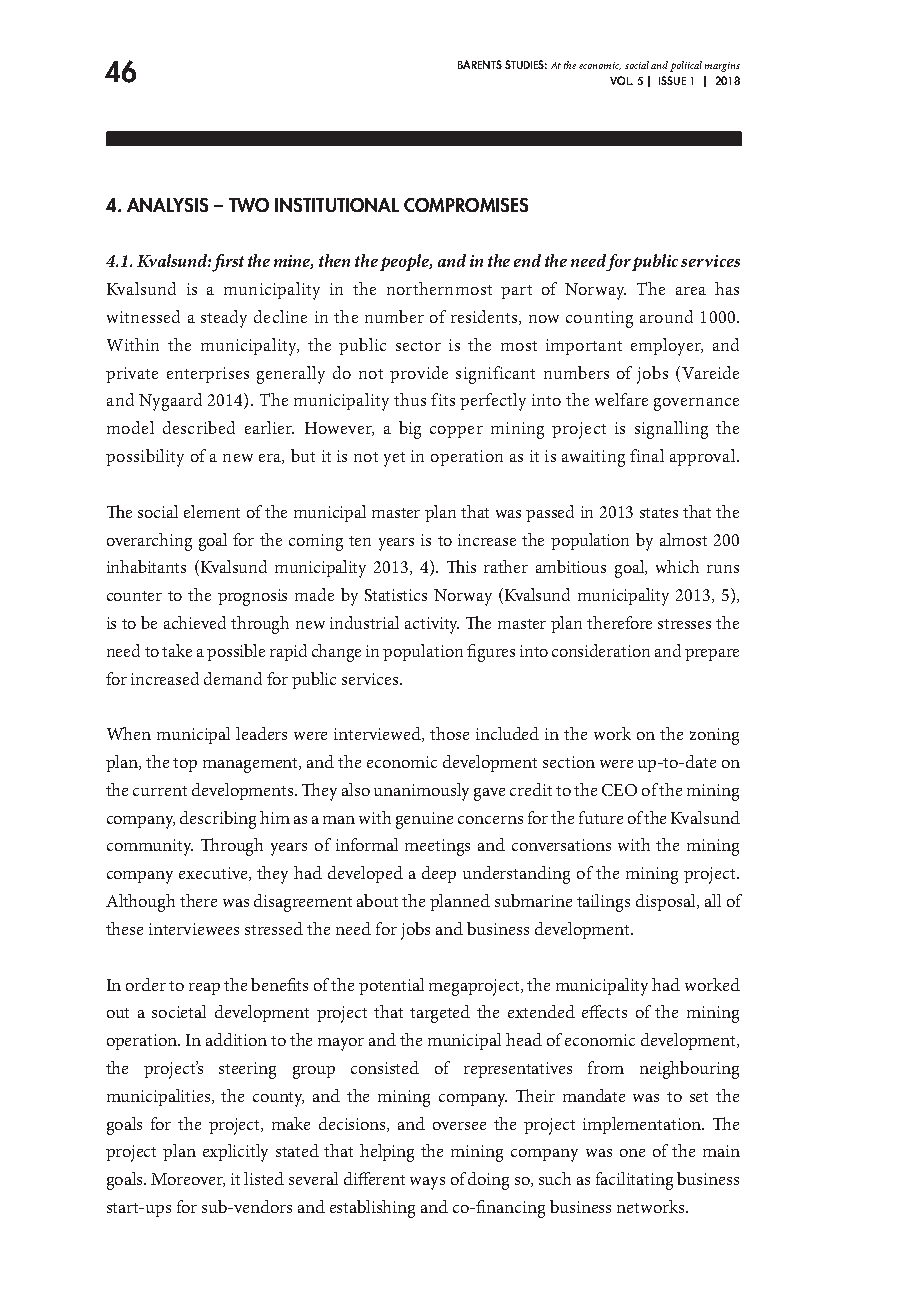 The image size is (924, 1314). What do you see at coordinates (424, 820) in the screenshot?
I see `genuine` at bounding box center [424, 820].
